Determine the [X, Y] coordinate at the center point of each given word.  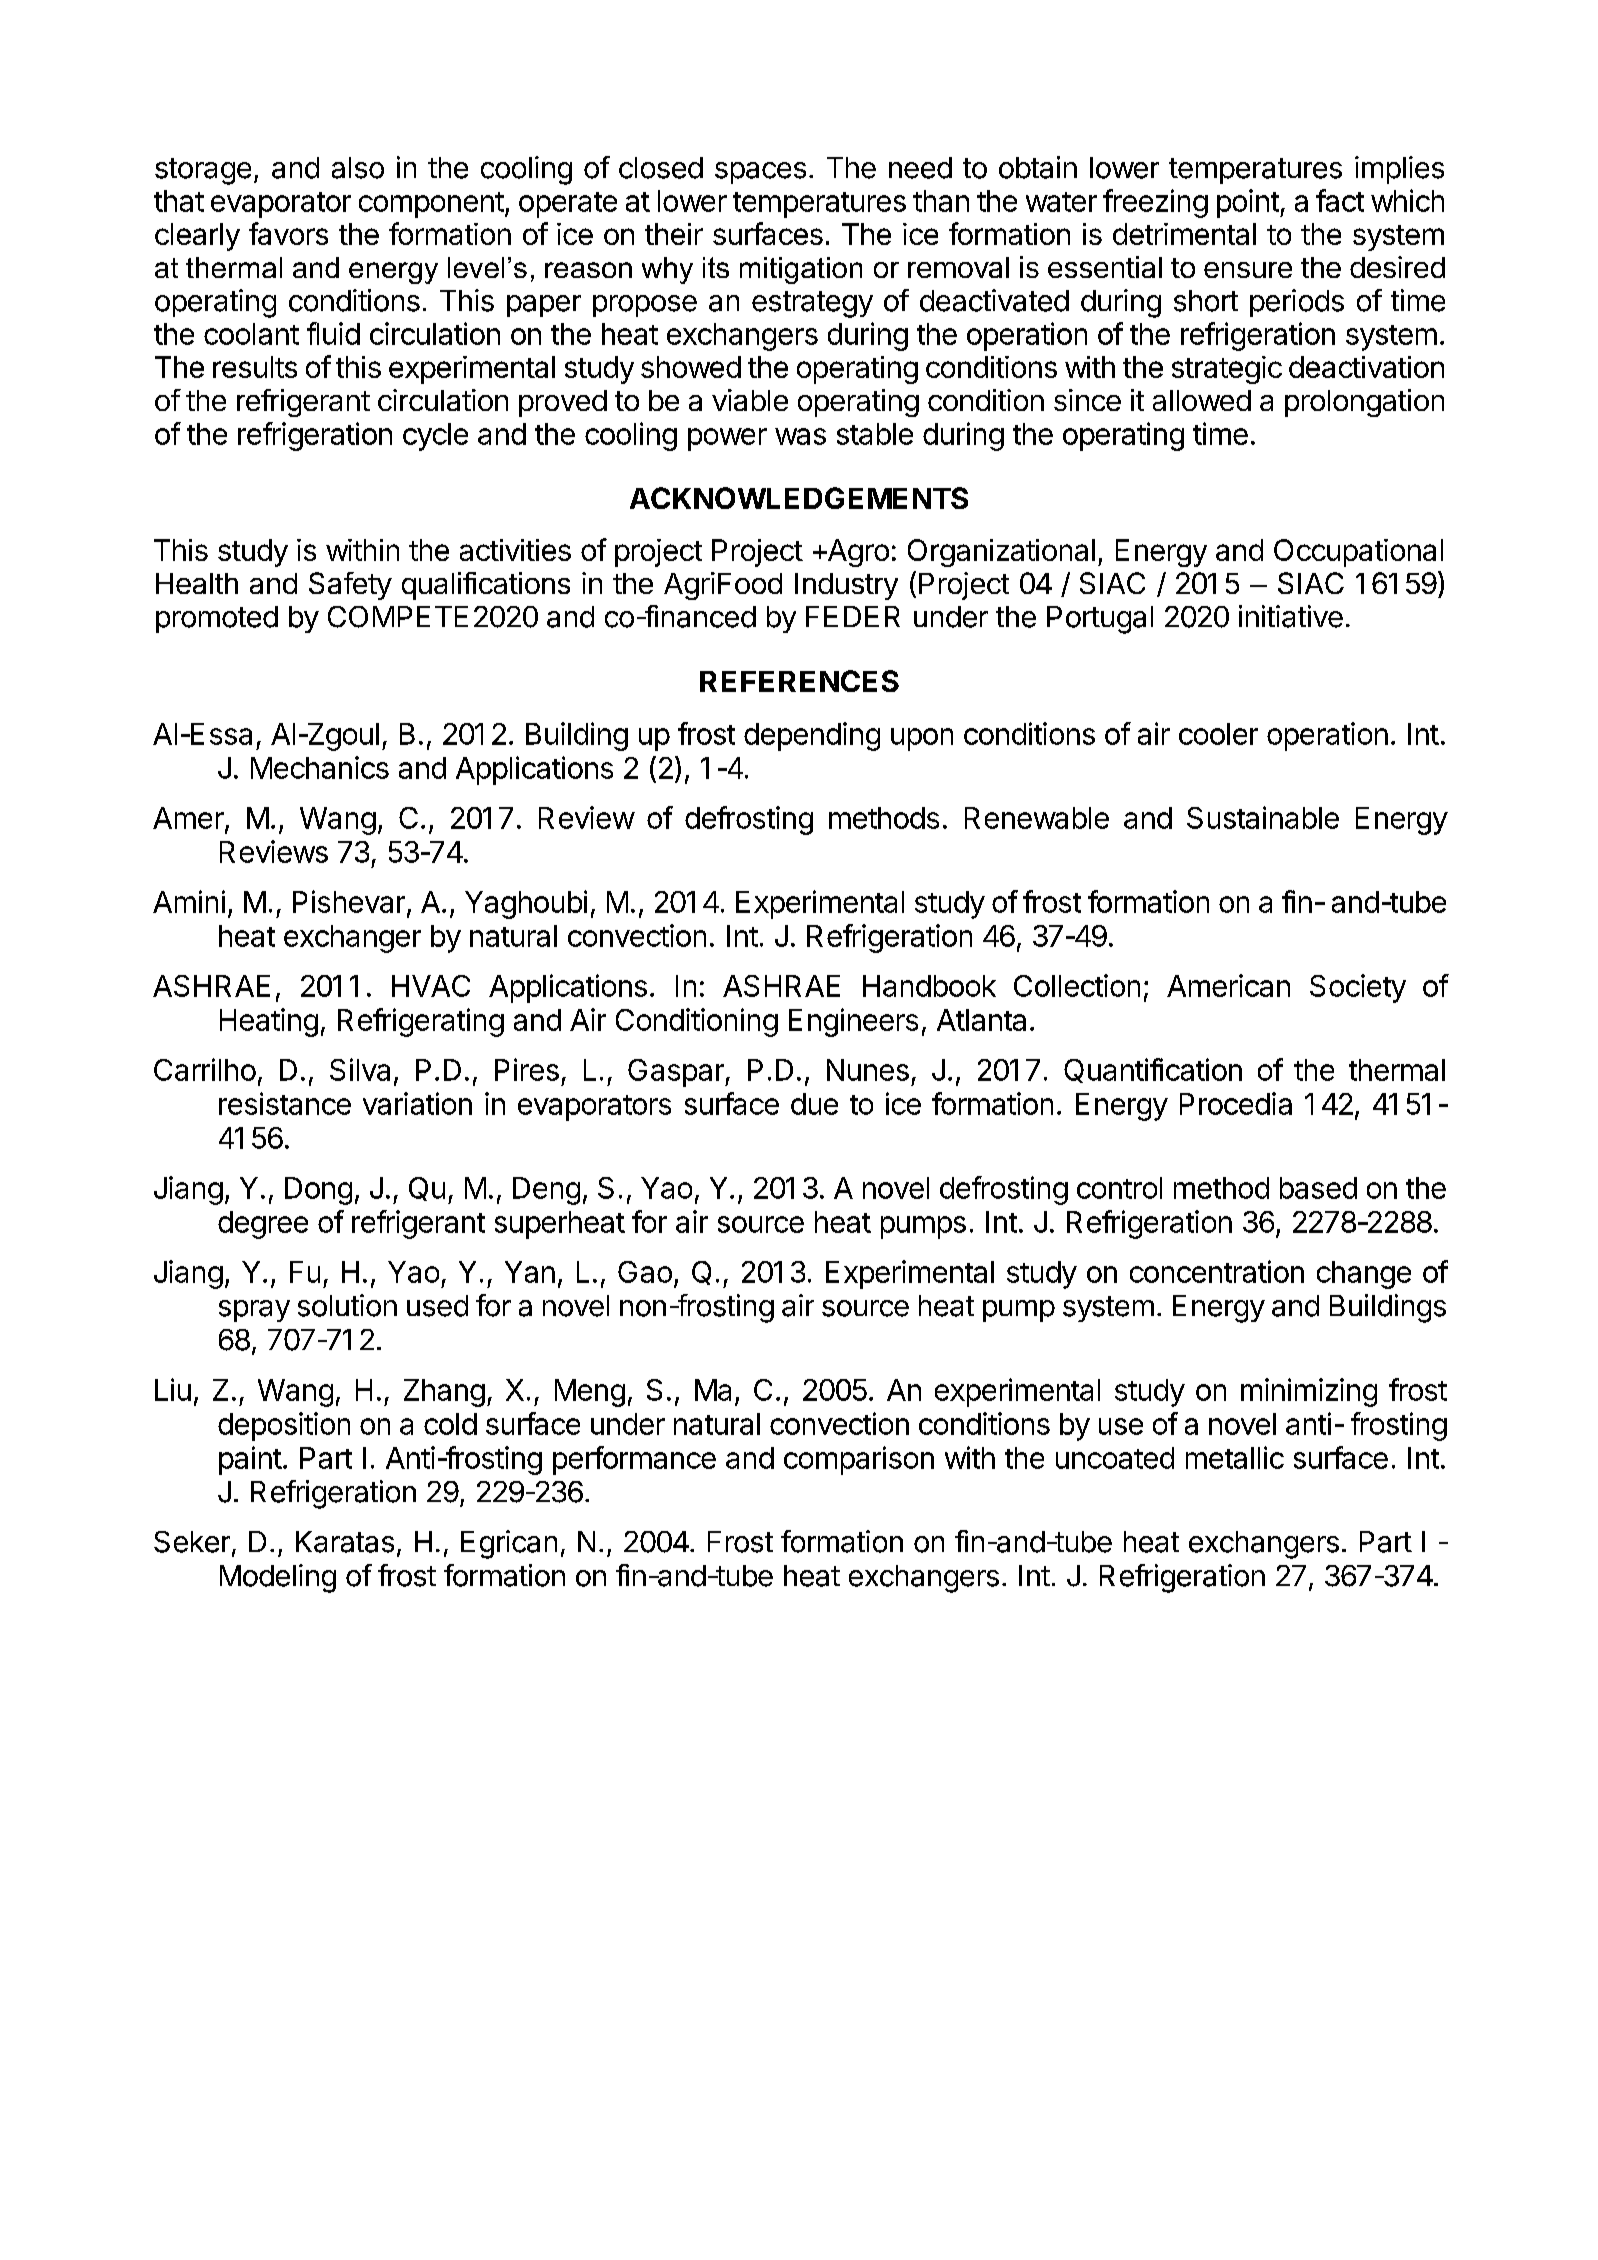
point [1248, 203]
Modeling [278, 1578]
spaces [760, 173]
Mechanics [320, 767]
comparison [859, 1460]
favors [288, 233]
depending [812, 736]
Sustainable [1263, 817]
